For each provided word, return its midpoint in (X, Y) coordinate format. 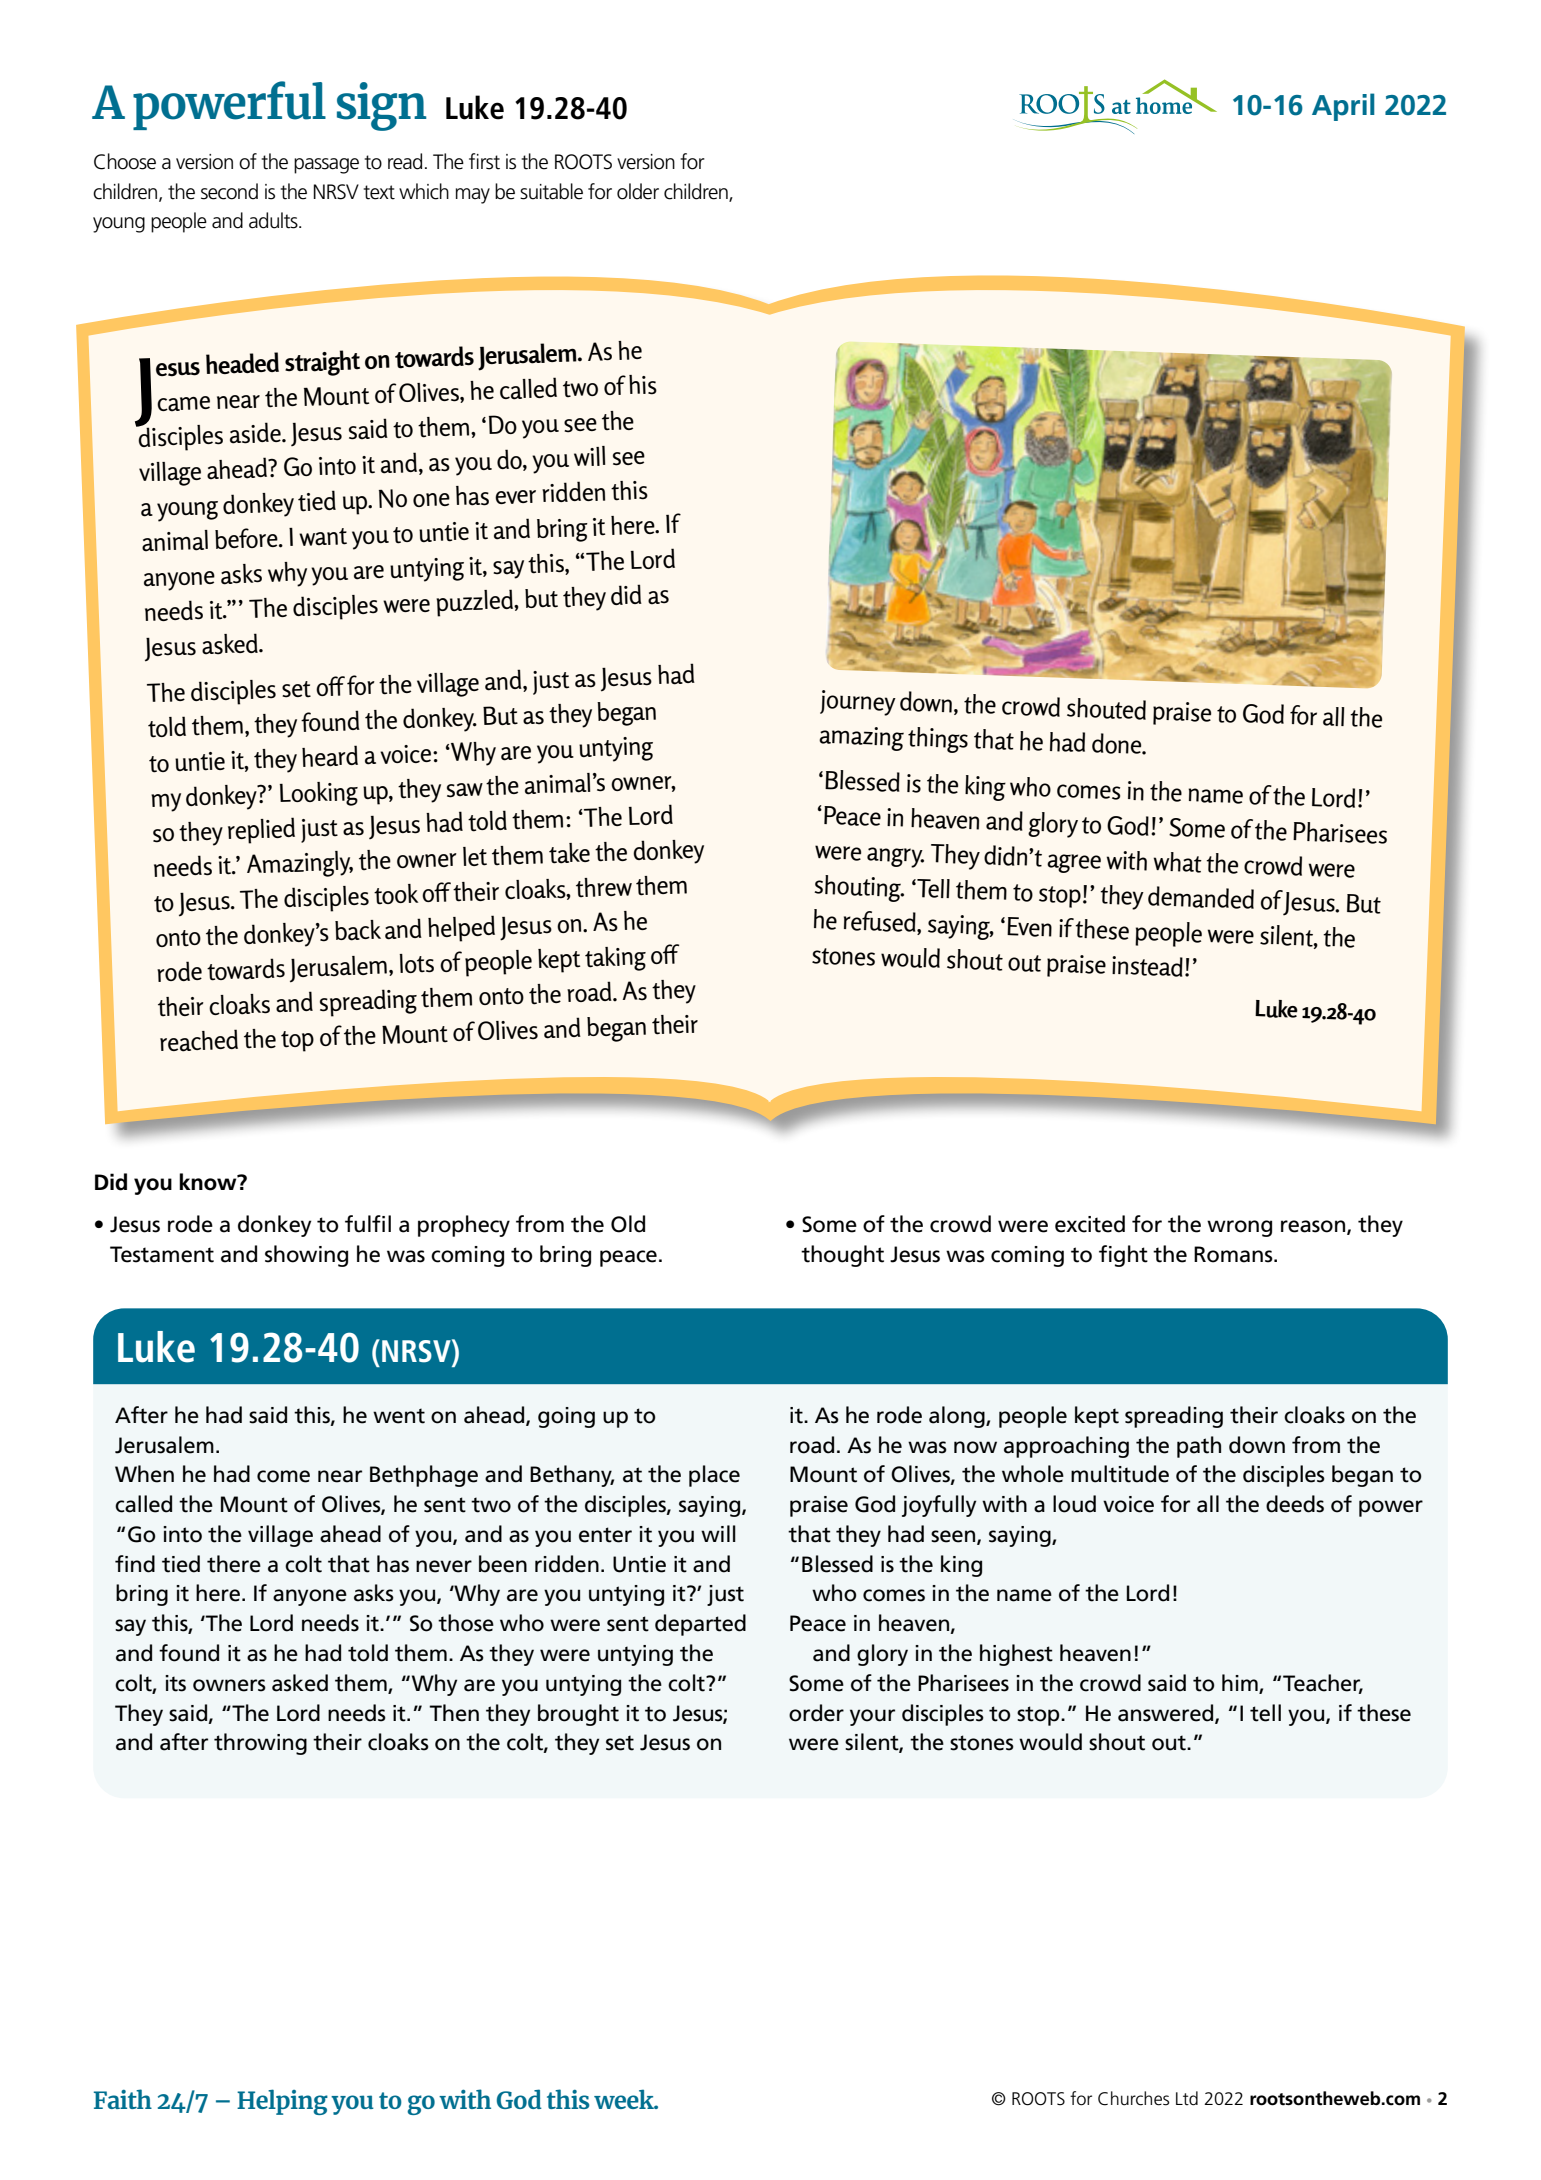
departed (700, 1625)
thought (842, 1256)
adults (274, 220)
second (229, 191)
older (638, 191)
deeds (1295, 1504)
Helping (282, 2102)
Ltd (1187, 2098)
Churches (1134, 2098)
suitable (551, 191)
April (1343, 107)
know (209, 1182)
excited (1090, 1224)
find (135, 1564)
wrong (1239, 1228)
